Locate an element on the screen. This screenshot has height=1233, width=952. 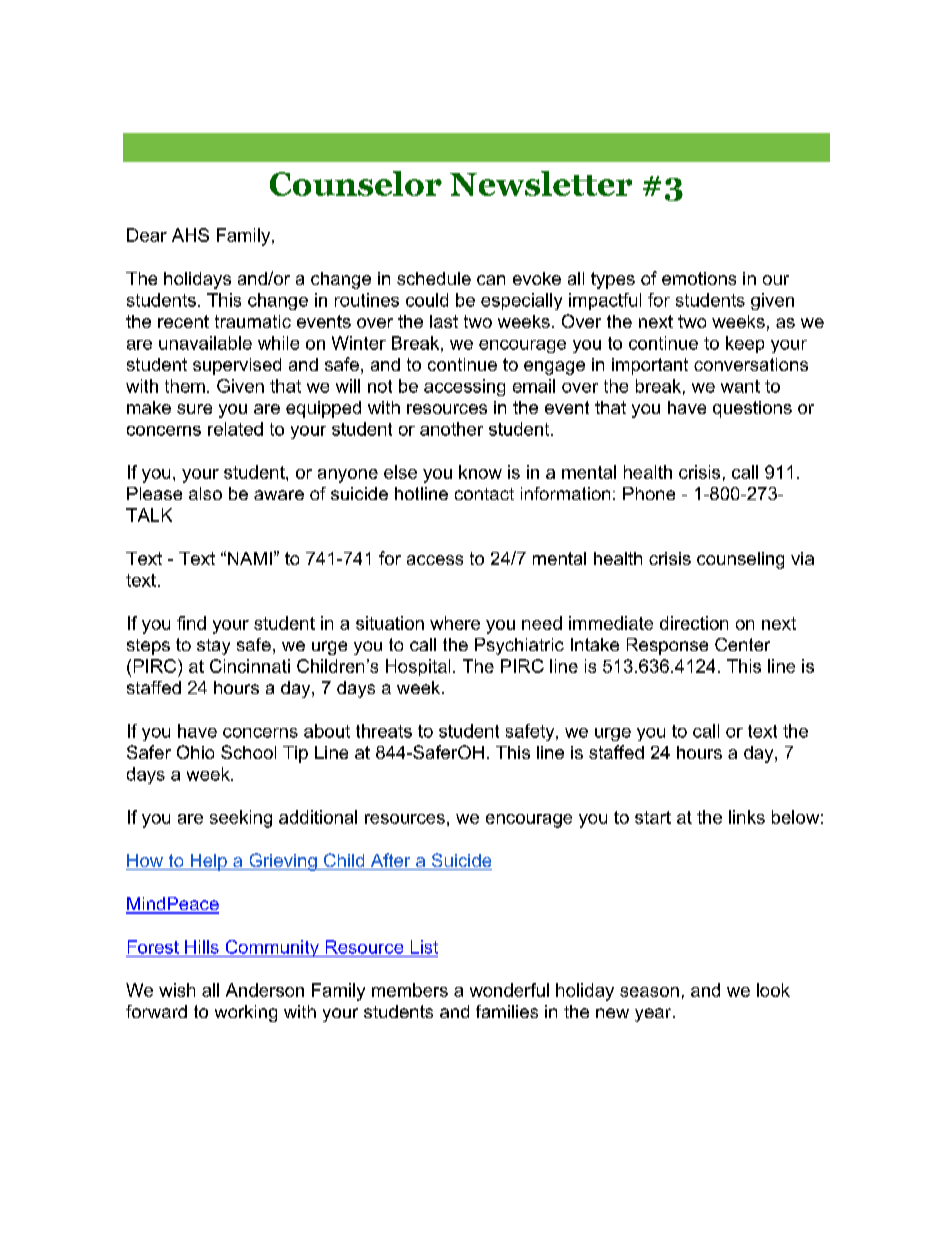
emotions is located at coordinates (699, 278).
